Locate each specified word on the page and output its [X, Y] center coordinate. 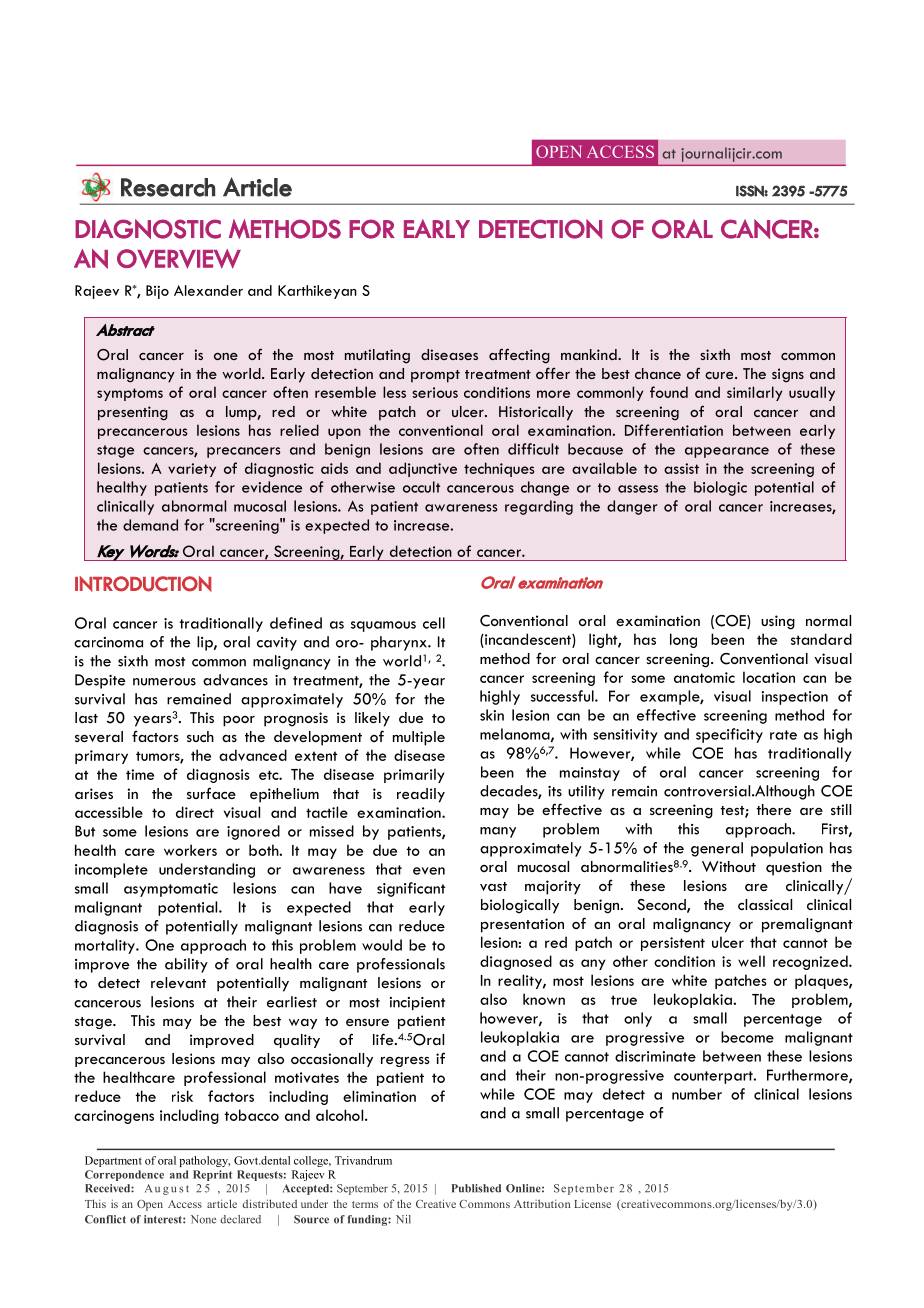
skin [492, 715]
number [697, 1094]
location [769, 677]
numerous [164, 682]
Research [168, 187]
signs [788, 375]
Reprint [212, 1175]
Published [476, 1188]
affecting [519, 356]
